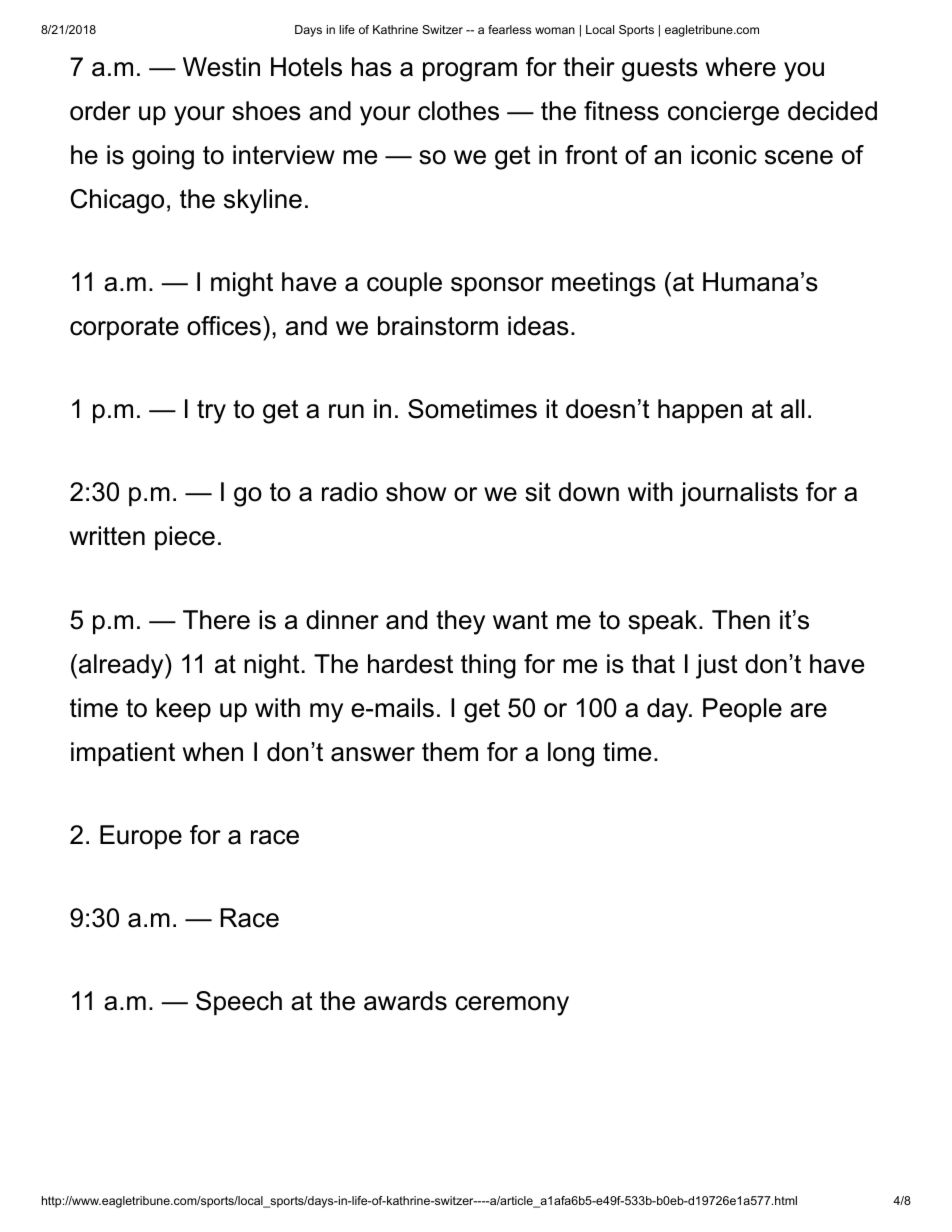 The image size is (952, 1232). What do you see at coordinates (242, 284) in the document?
I see `might` at bounding box center [242, 284].
